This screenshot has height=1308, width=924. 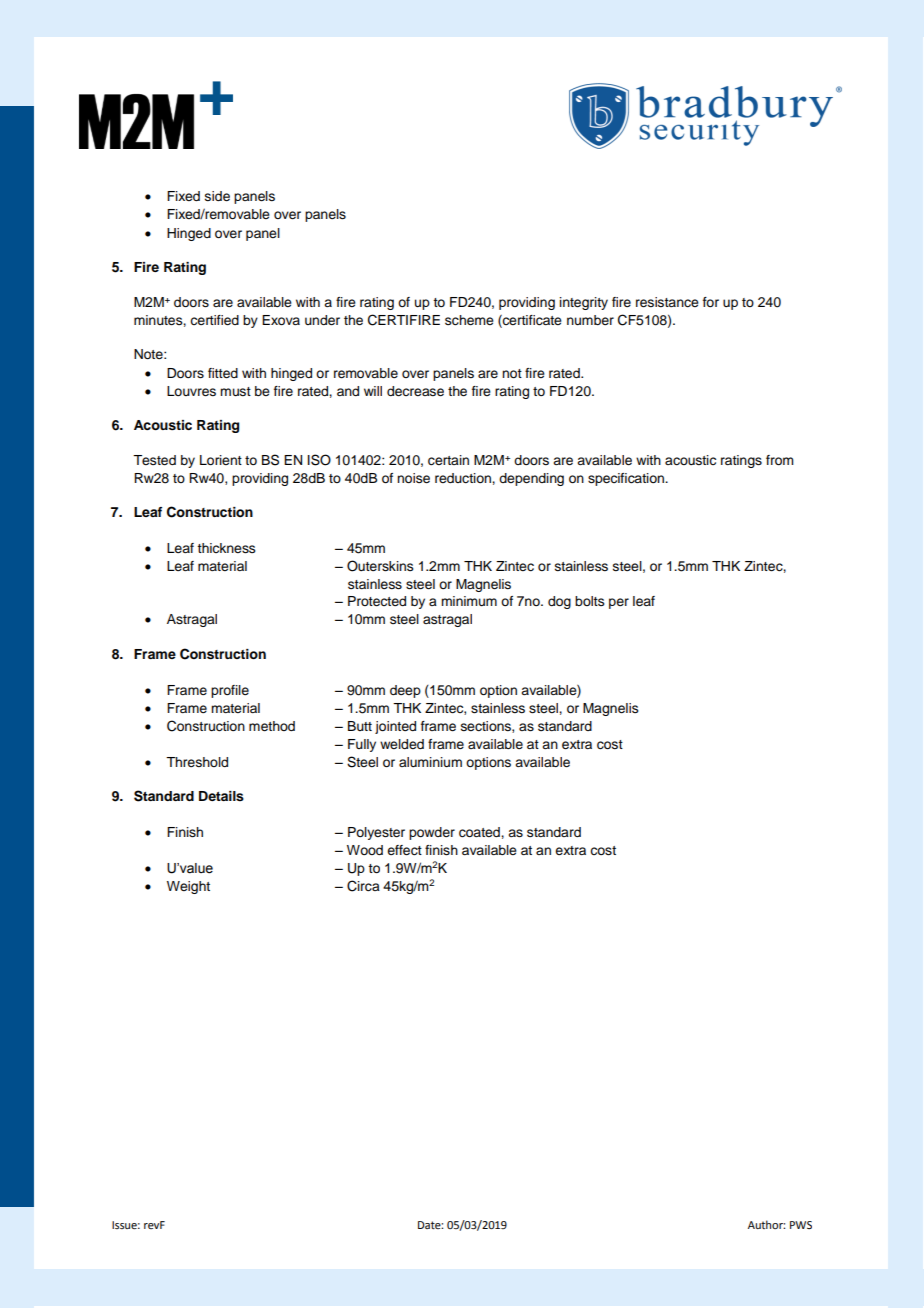 I want to click on Weight, so click(x=188, y=887).
